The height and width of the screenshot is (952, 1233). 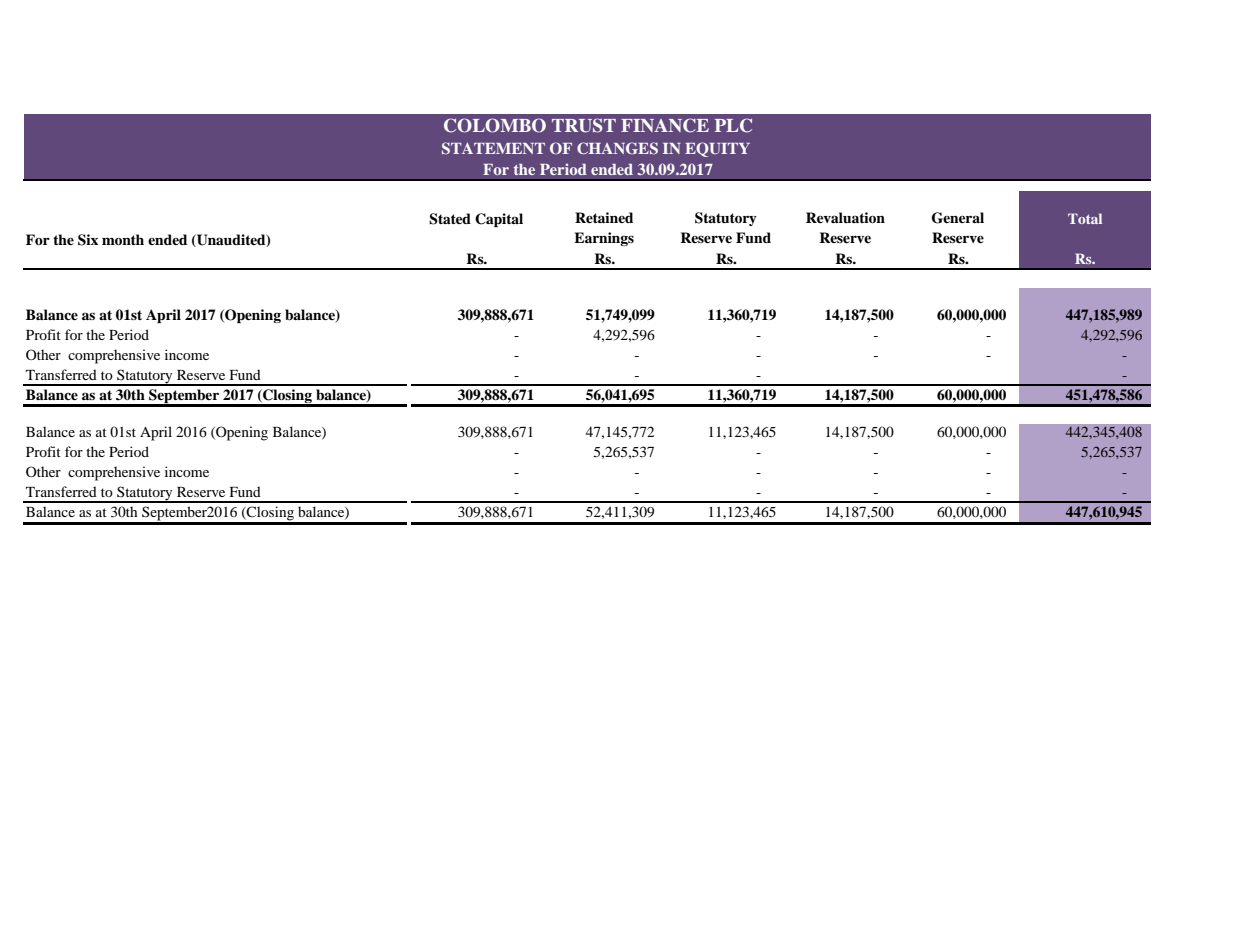 What do you see at coordinates (733, 125) in the screenshot?
I see `PLC` at bounding box center [733, 125].
